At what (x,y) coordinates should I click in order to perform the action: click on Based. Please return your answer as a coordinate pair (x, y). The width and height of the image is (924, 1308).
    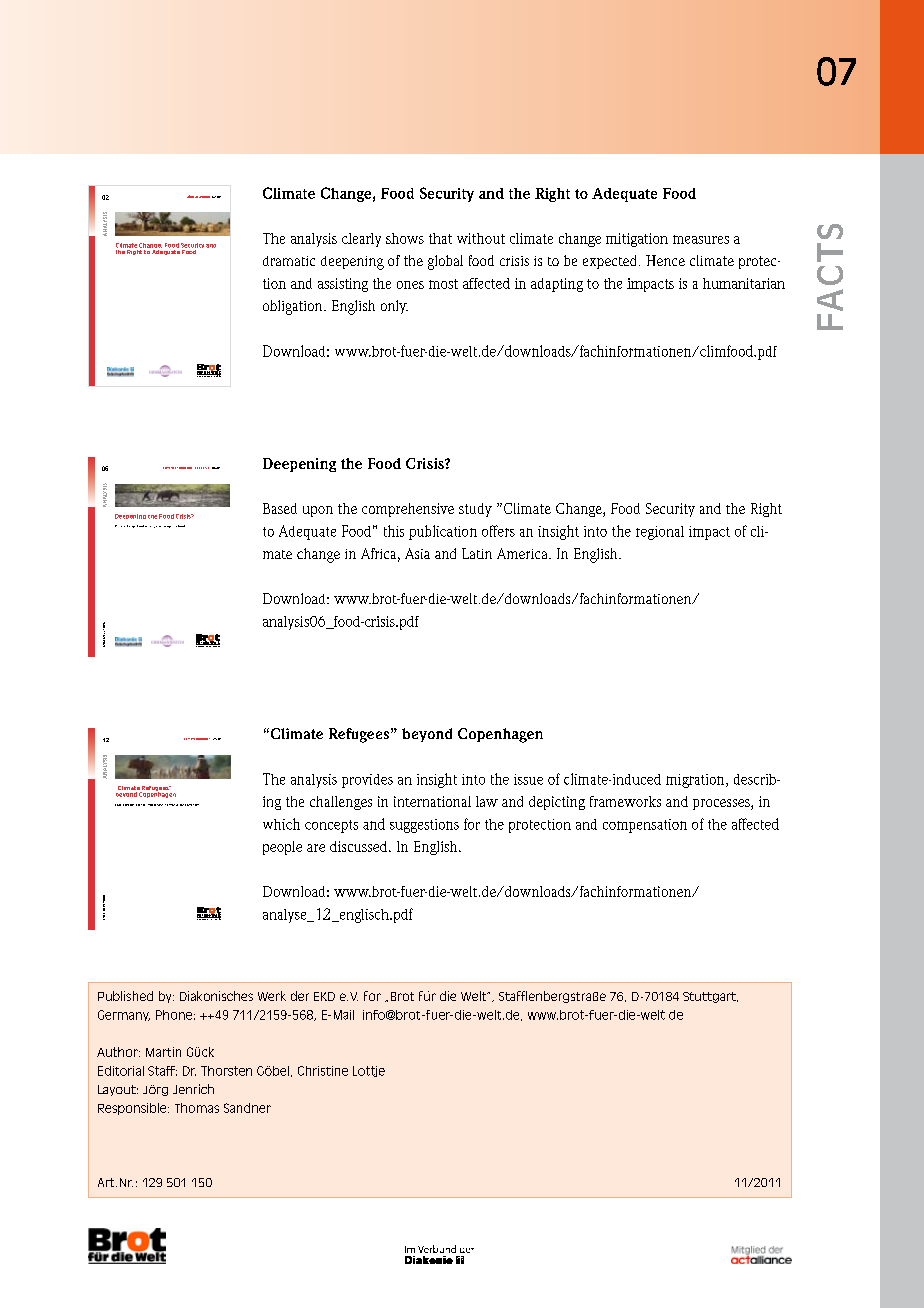
    Looking at the image, I should click on (280, 508).
